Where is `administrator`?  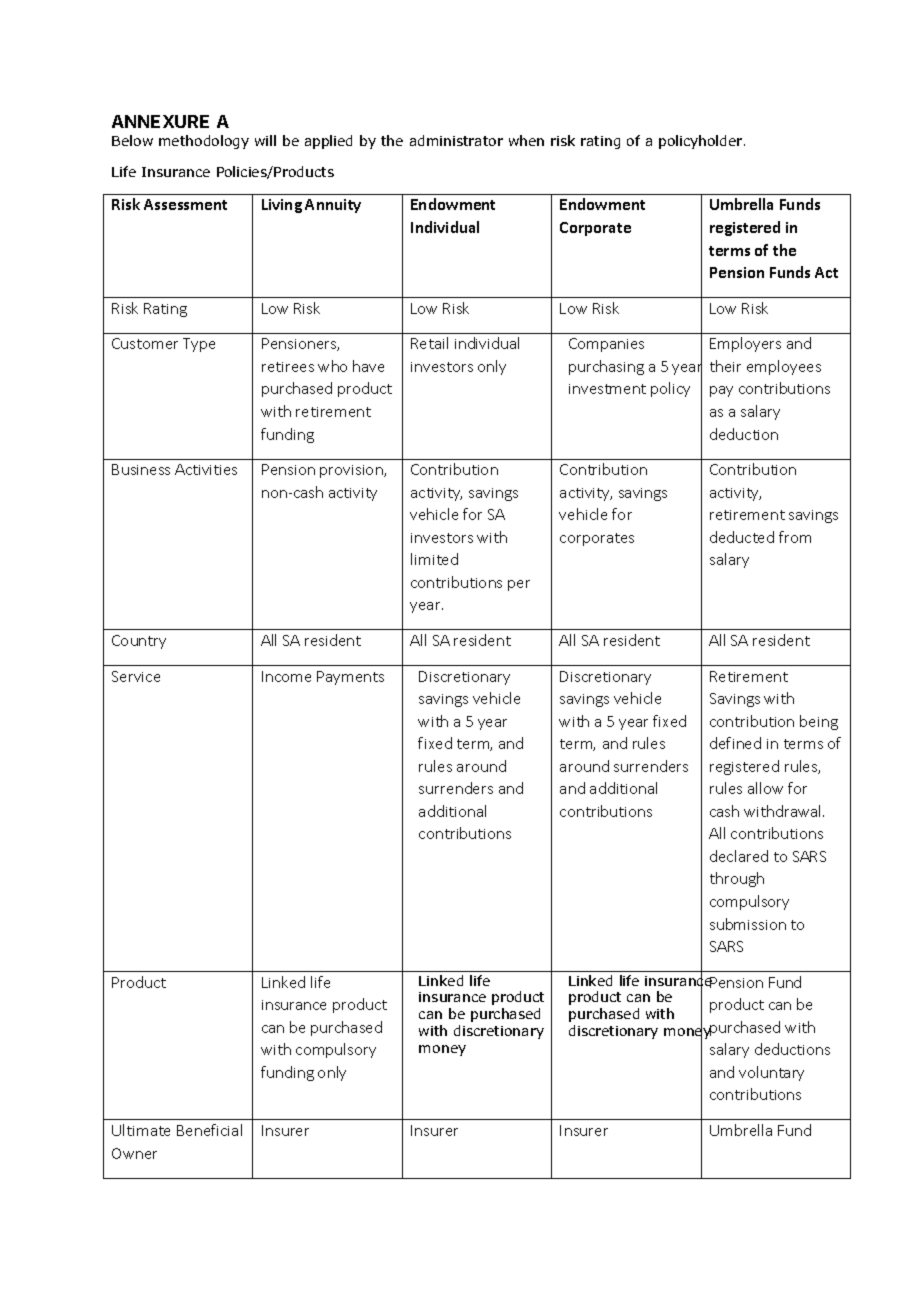
administrator is located at coordinates (456, 140).
